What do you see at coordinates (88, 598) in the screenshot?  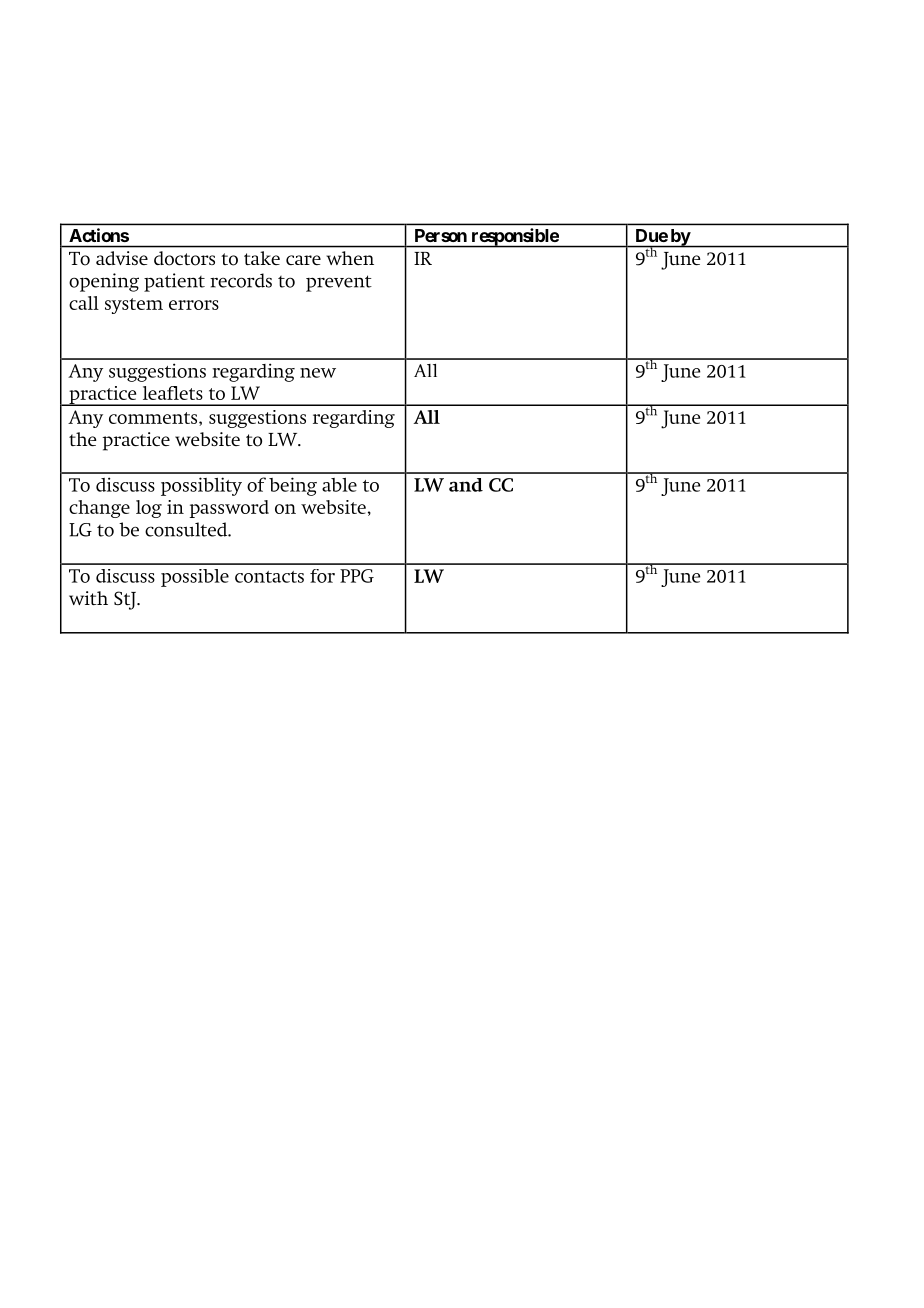 I see `with` at bounding box center [88, 598].
